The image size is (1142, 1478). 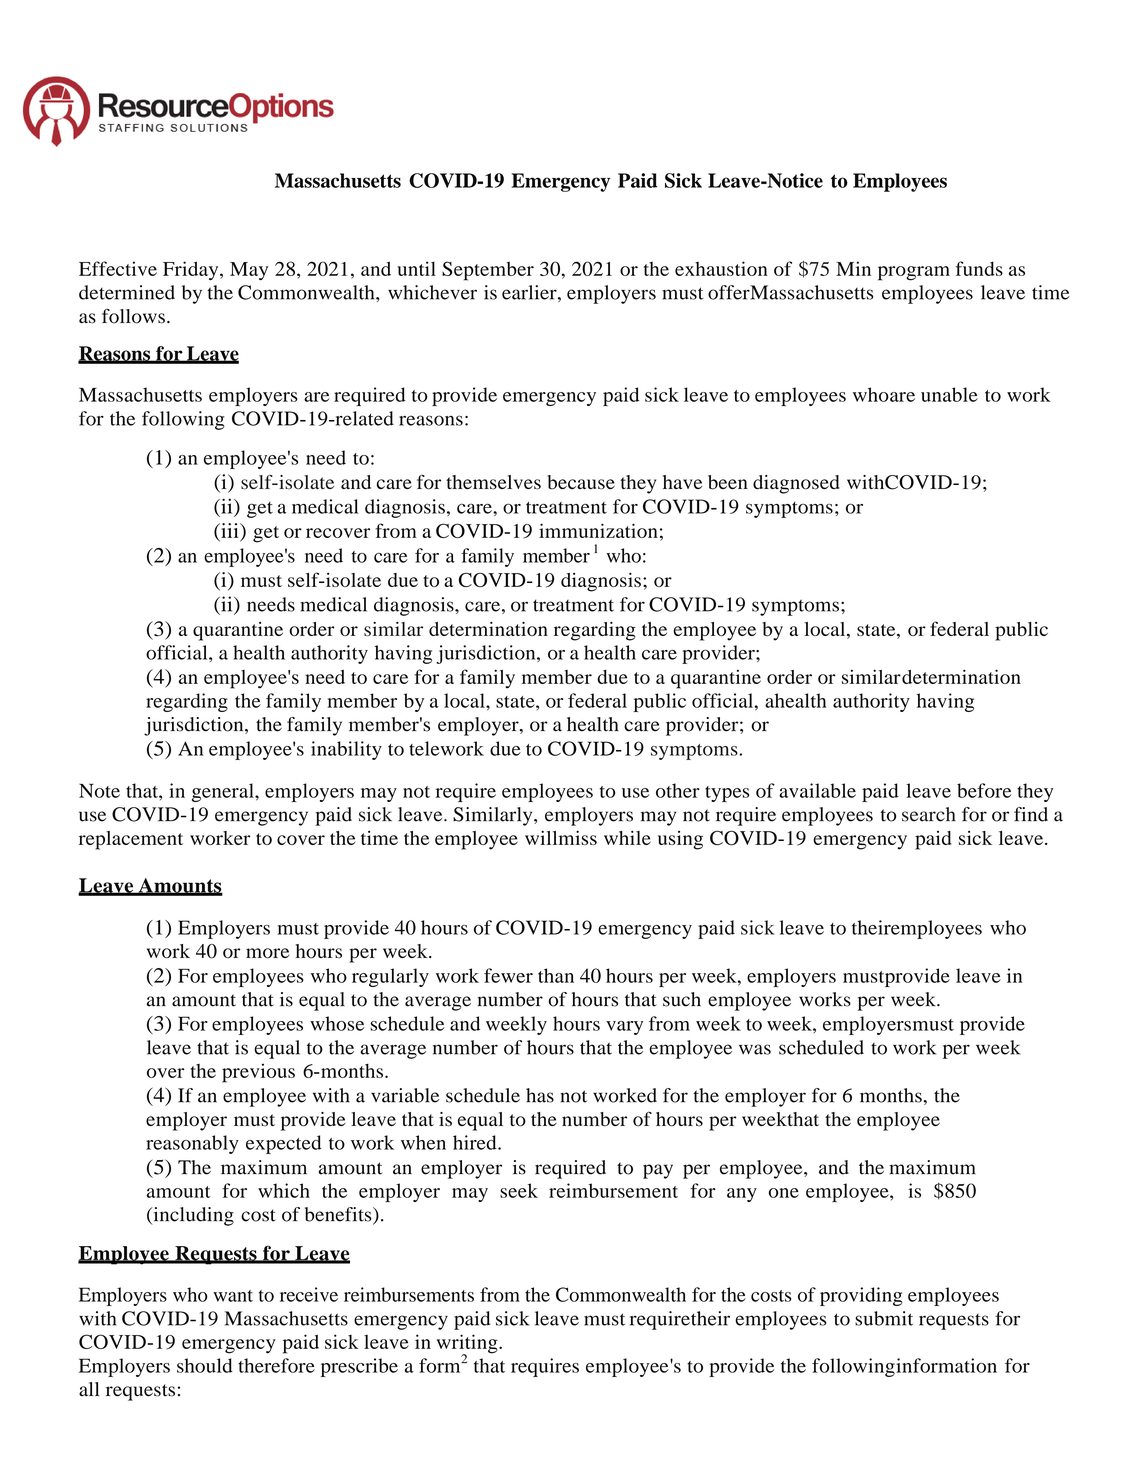 What do you see at coordinates (230, 530) in the image?
I see `iii` at bounding box center [230, 530].
